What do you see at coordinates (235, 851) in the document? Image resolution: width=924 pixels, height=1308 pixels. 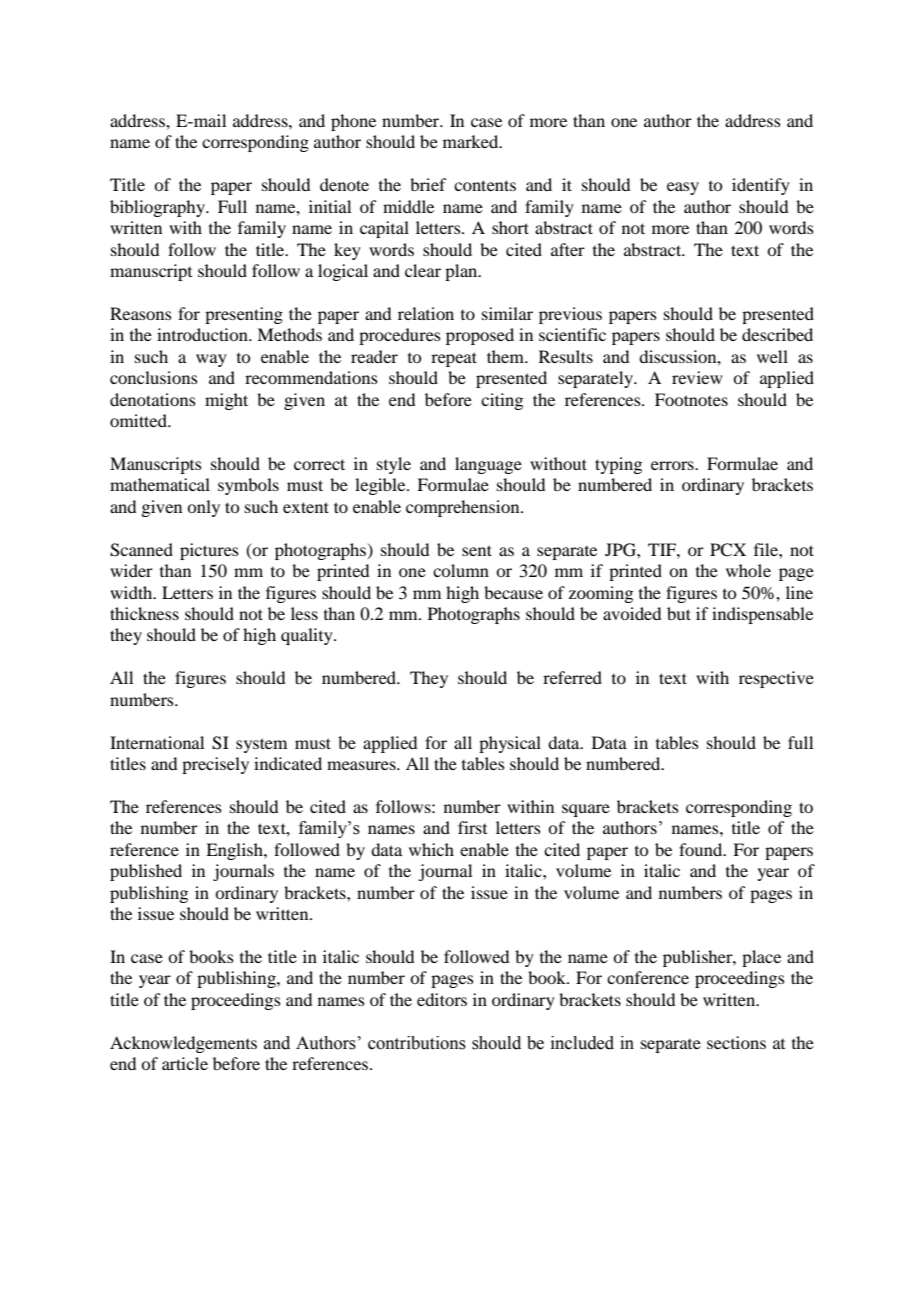 I see `English` at bounding box center [235, 851].
